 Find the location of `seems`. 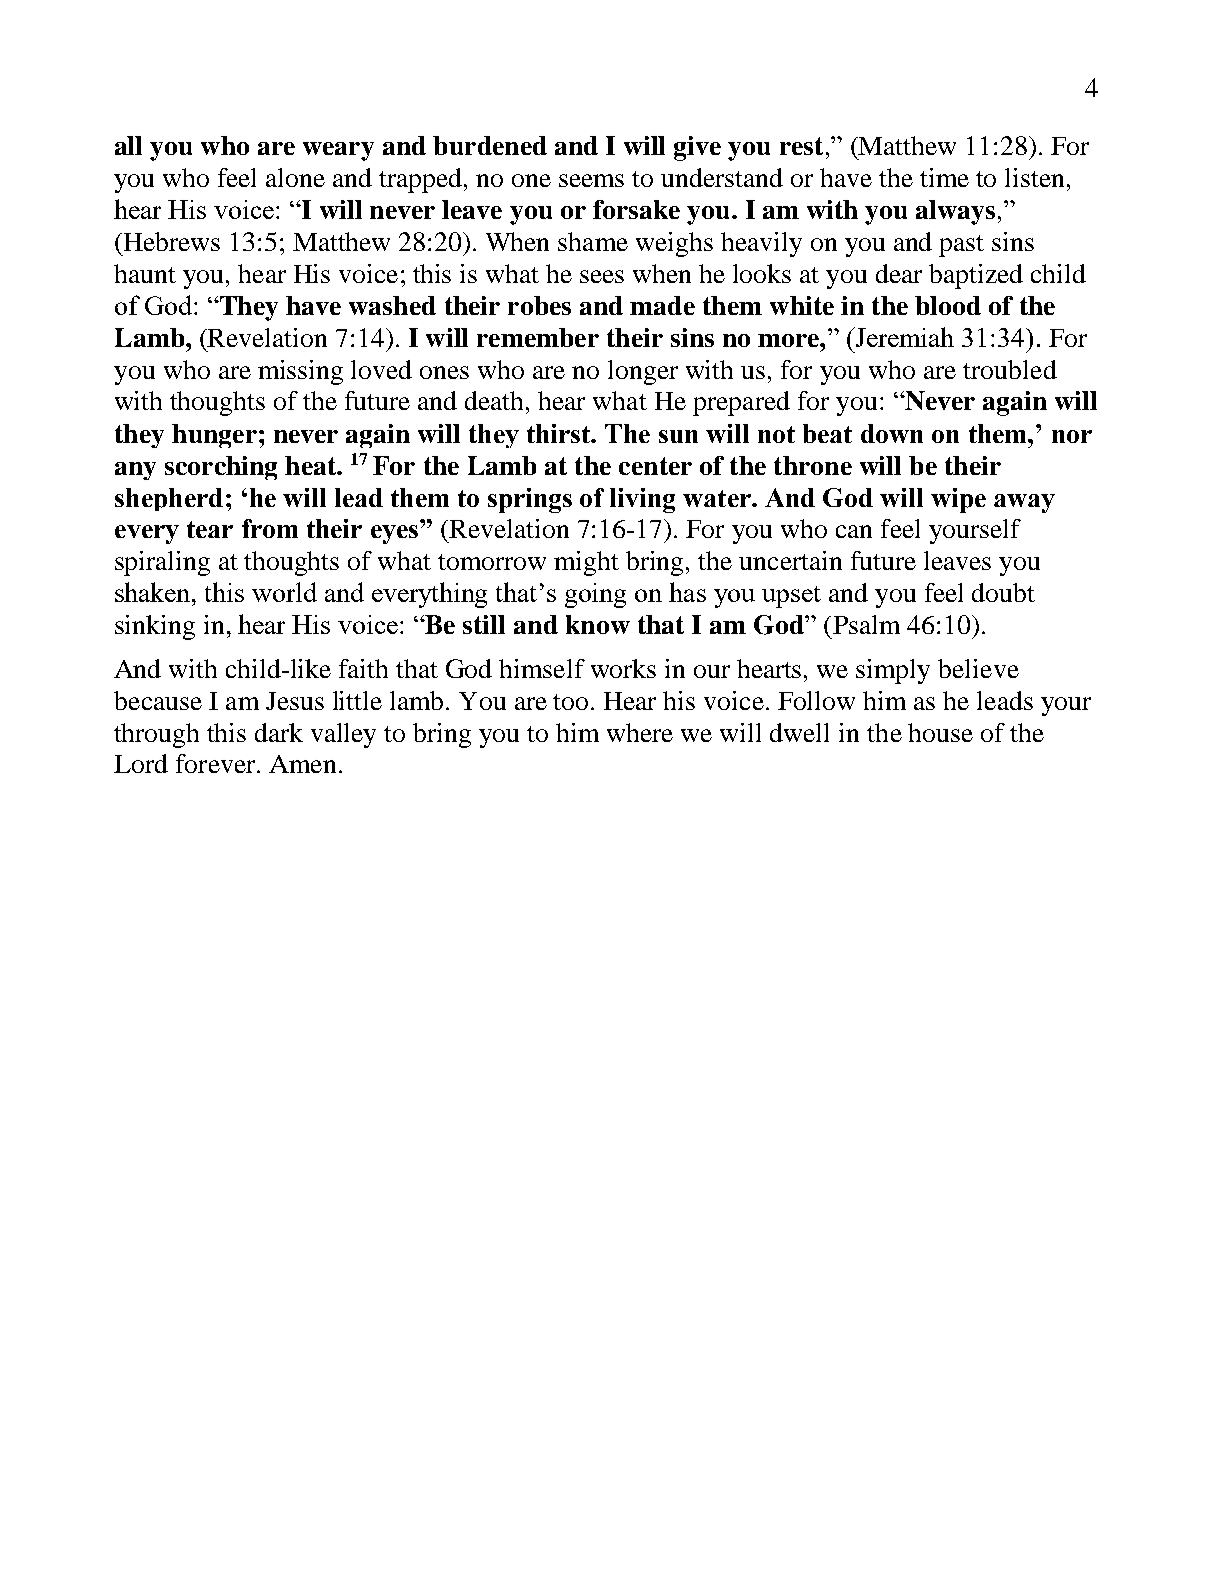

seems is located at coordinates (591, 180).
